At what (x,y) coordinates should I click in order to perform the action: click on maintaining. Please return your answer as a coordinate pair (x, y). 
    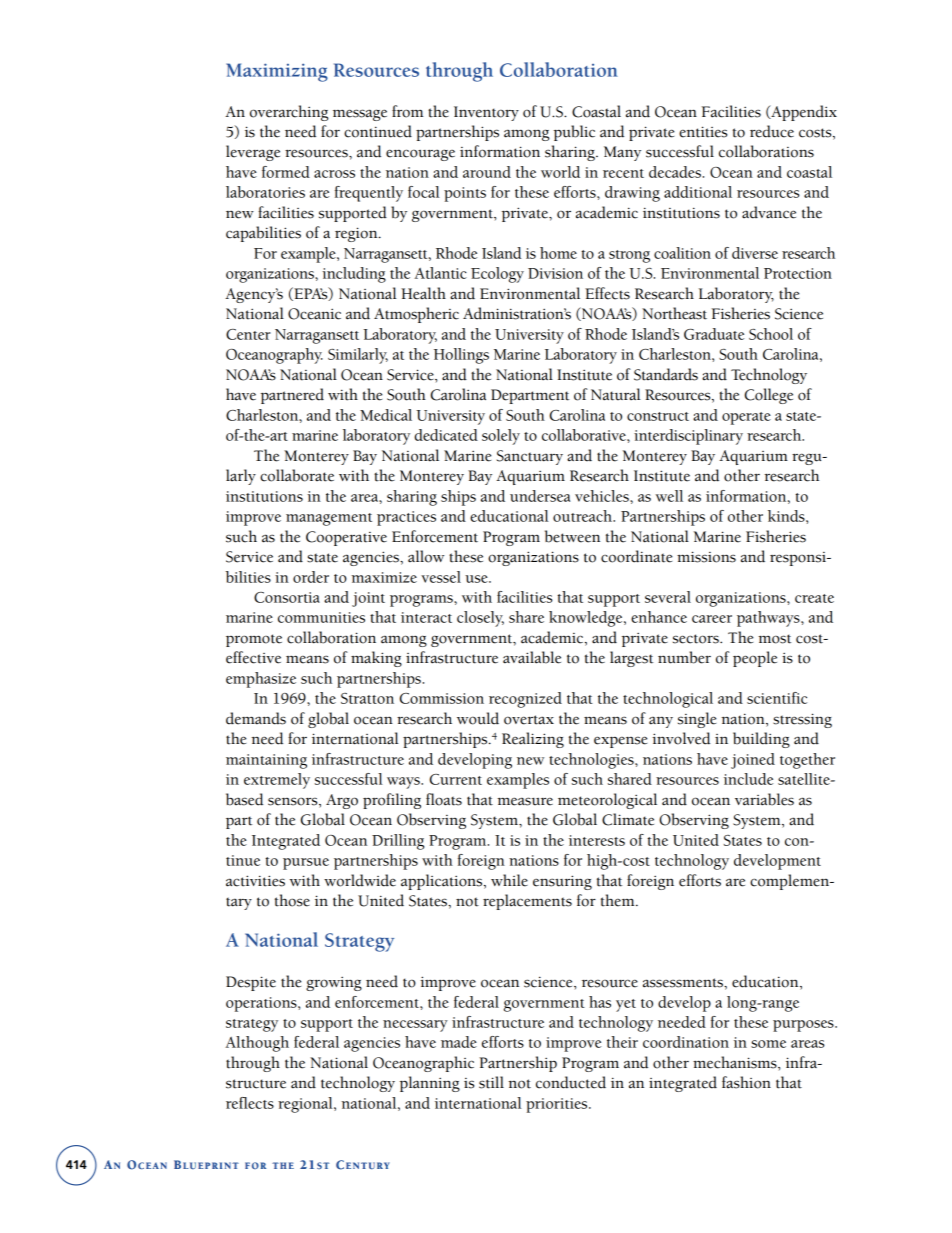
    Looking at the image, I should click on (266, 761).
